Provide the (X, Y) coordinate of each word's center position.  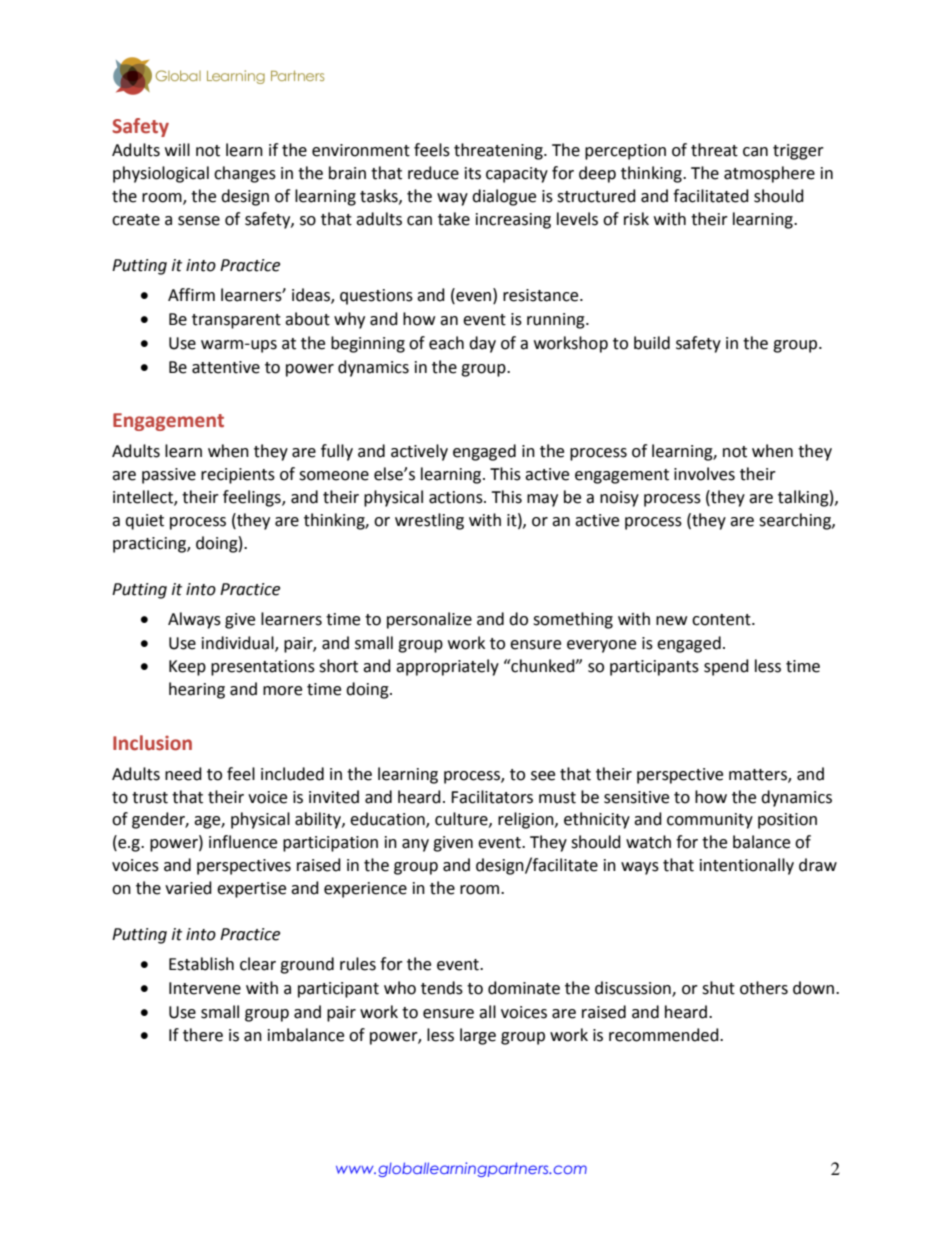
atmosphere (769, 174)
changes (245, 174)
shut (718, 988)
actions (457, 497)
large (478, 1036)
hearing (197, 690)
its (473, 173)
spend (726, 667)
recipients (238, 476)
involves (704, 474)
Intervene (205, 988)
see (543, 776)
